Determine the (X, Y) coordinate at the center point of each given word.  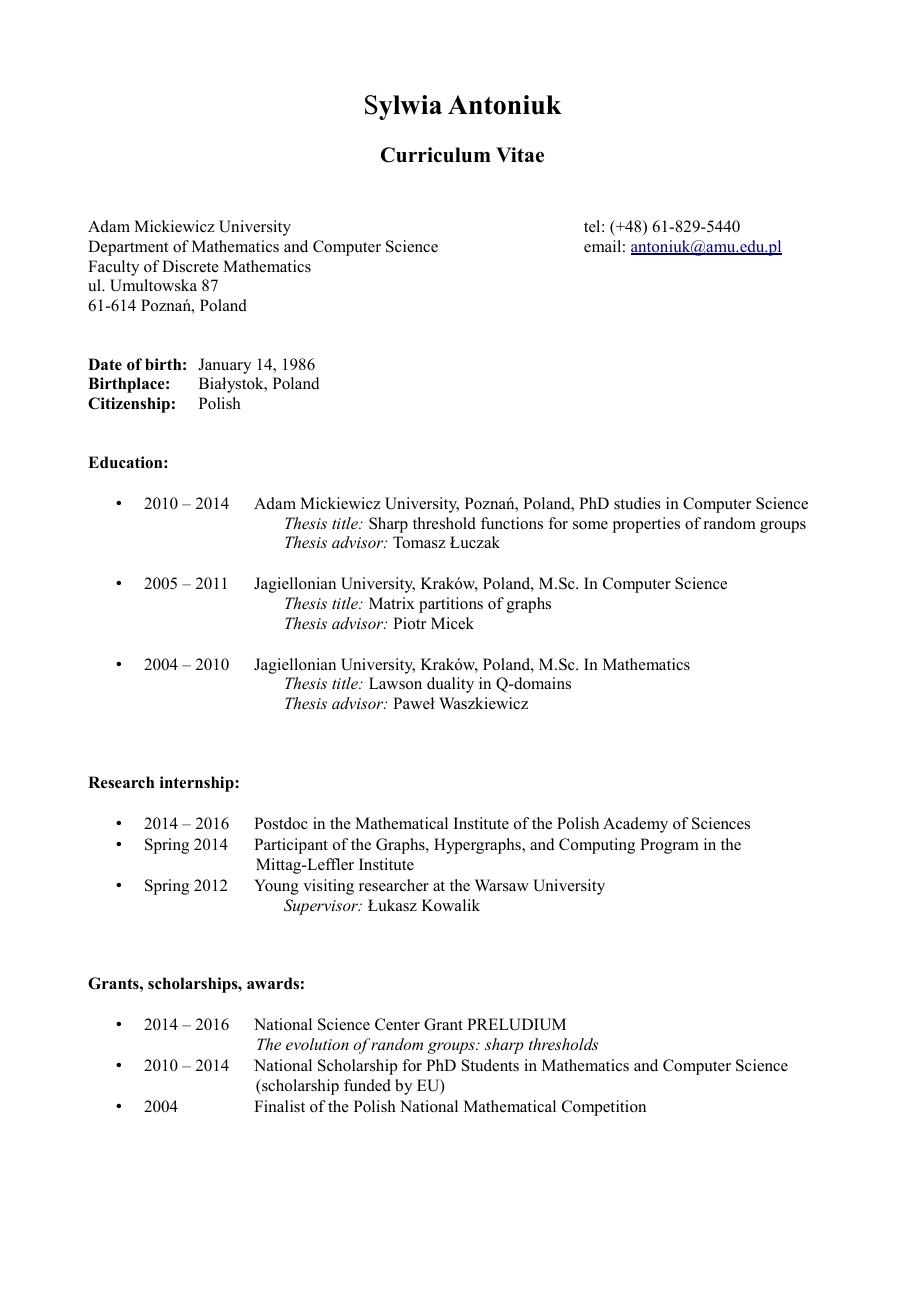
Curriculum (436, 155)
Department (128, 248)
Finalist (279, 1106)
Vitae (520, 155)
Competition (604, 1108)
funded (367, 1085)
